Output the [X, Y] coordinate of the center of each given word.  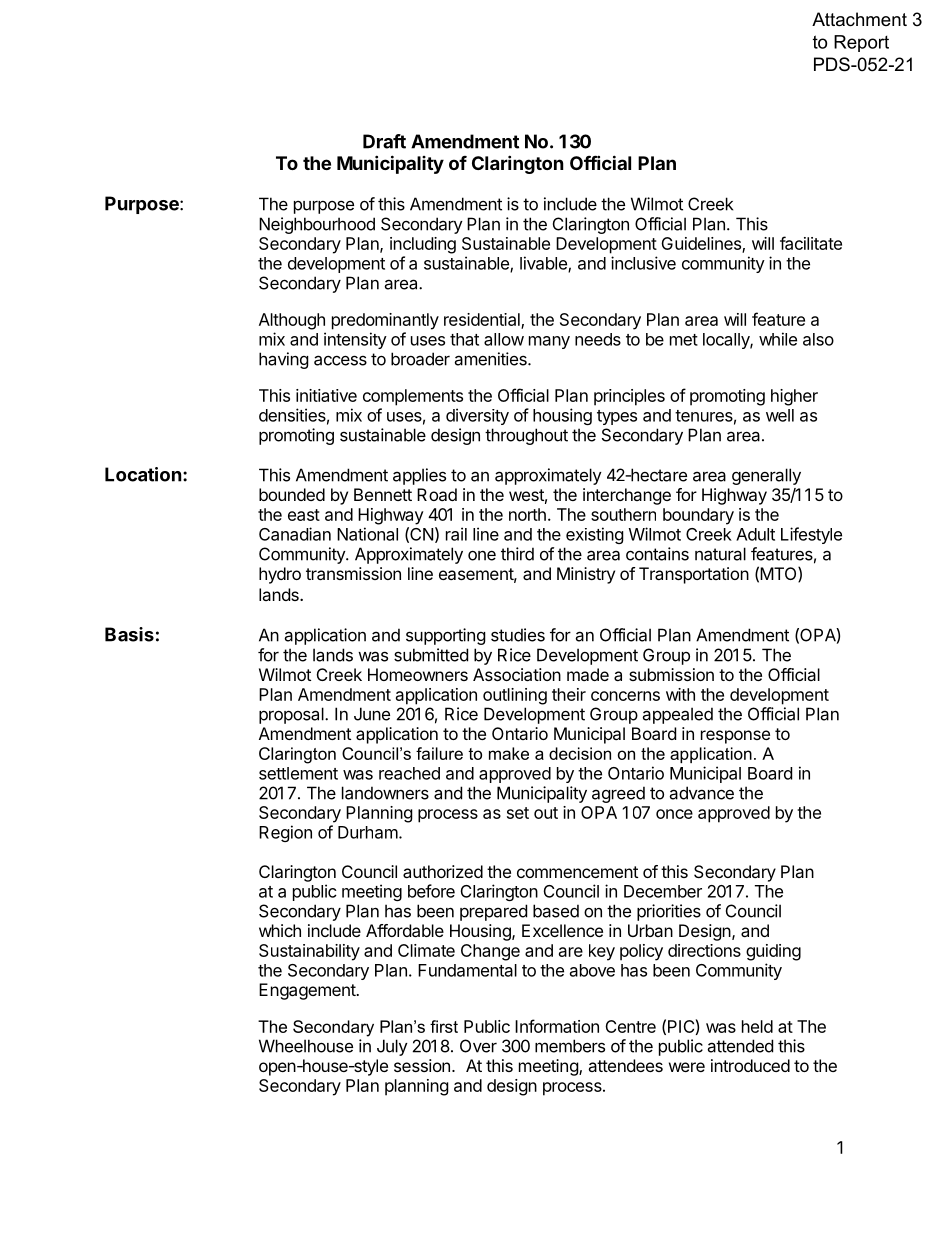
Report [861, 43]
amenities [491, 359]
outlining [515, 696]
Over [478, 1046]
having [284, 360]
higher [794, 397]
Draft [384, 141]
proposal [292, 715]
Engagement [308, 991]
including [423, 245]
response [735, 737]
